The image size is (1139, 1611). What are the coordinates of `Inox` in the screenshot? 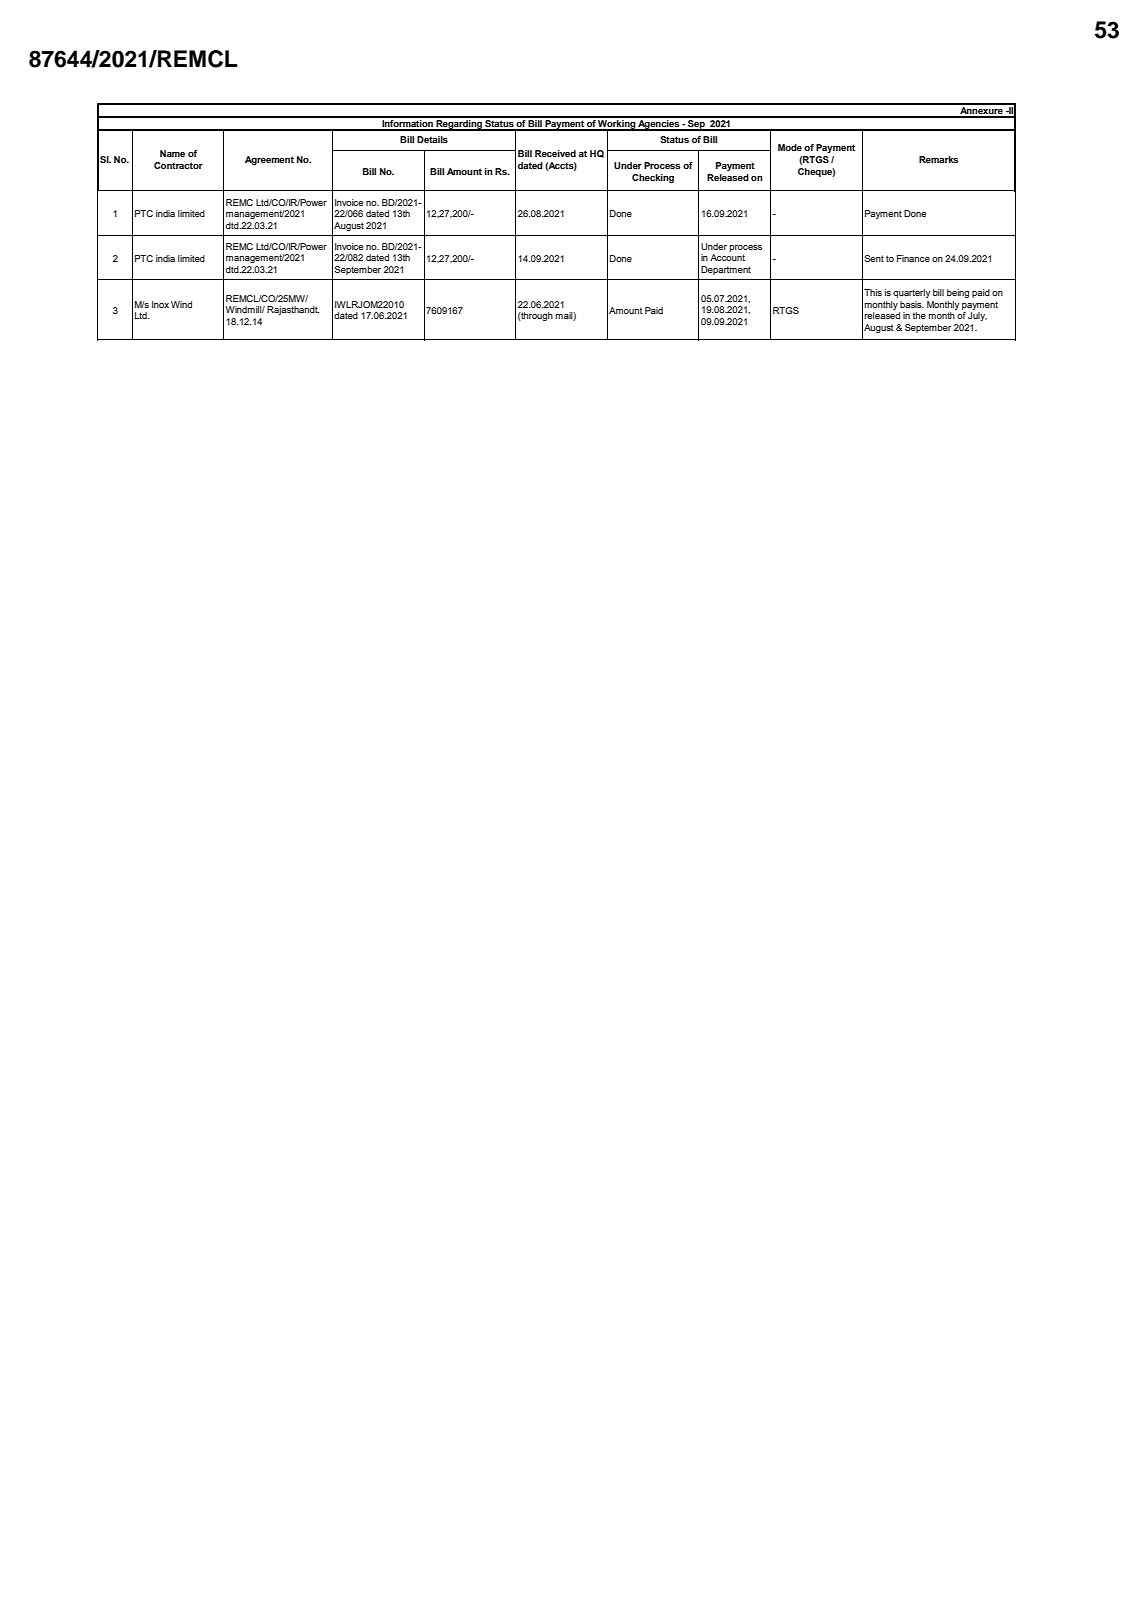 It's located at (160, 304).
